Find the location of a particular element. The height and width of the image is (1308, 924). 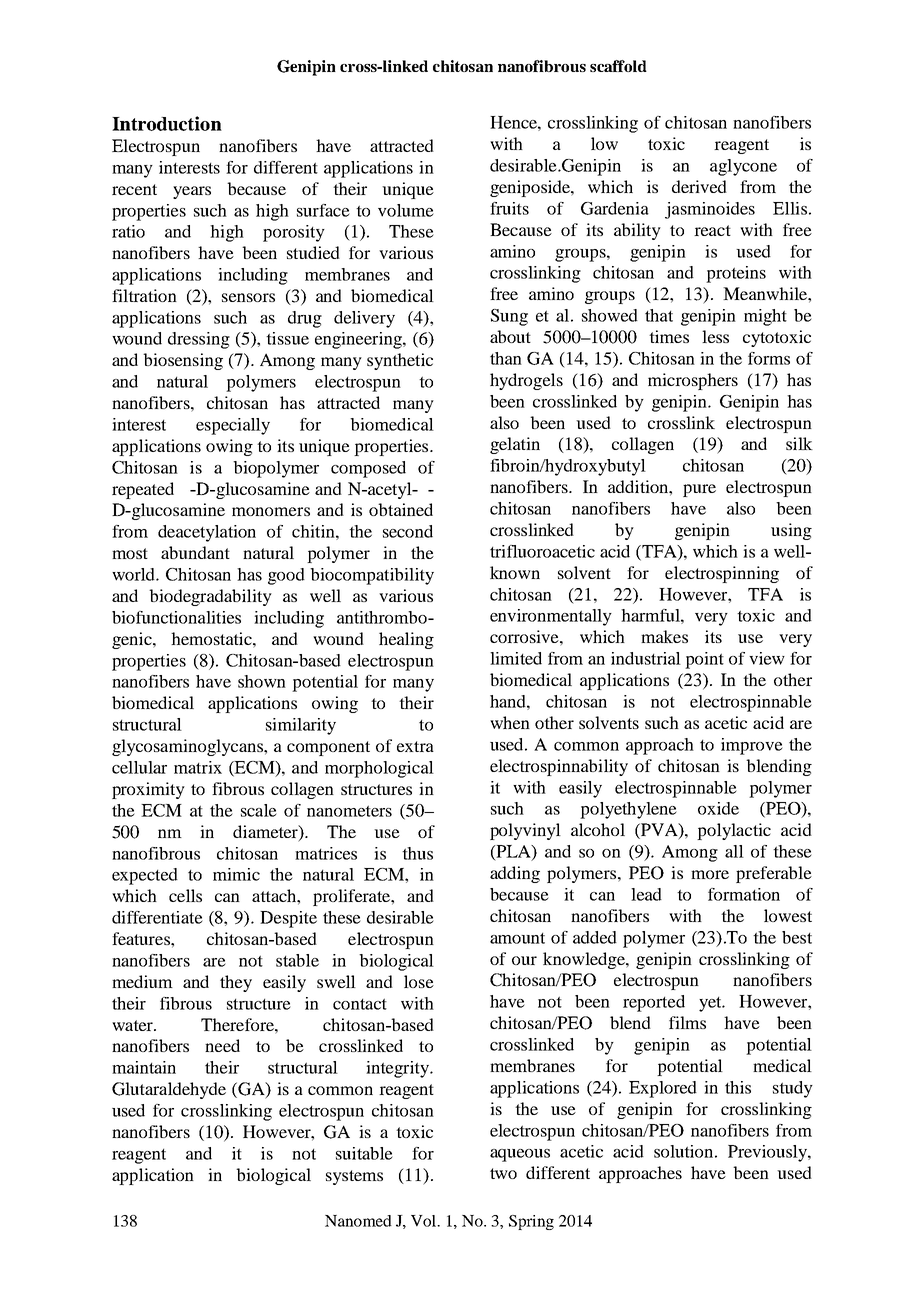

derived is located at coordinates (699, 186).
